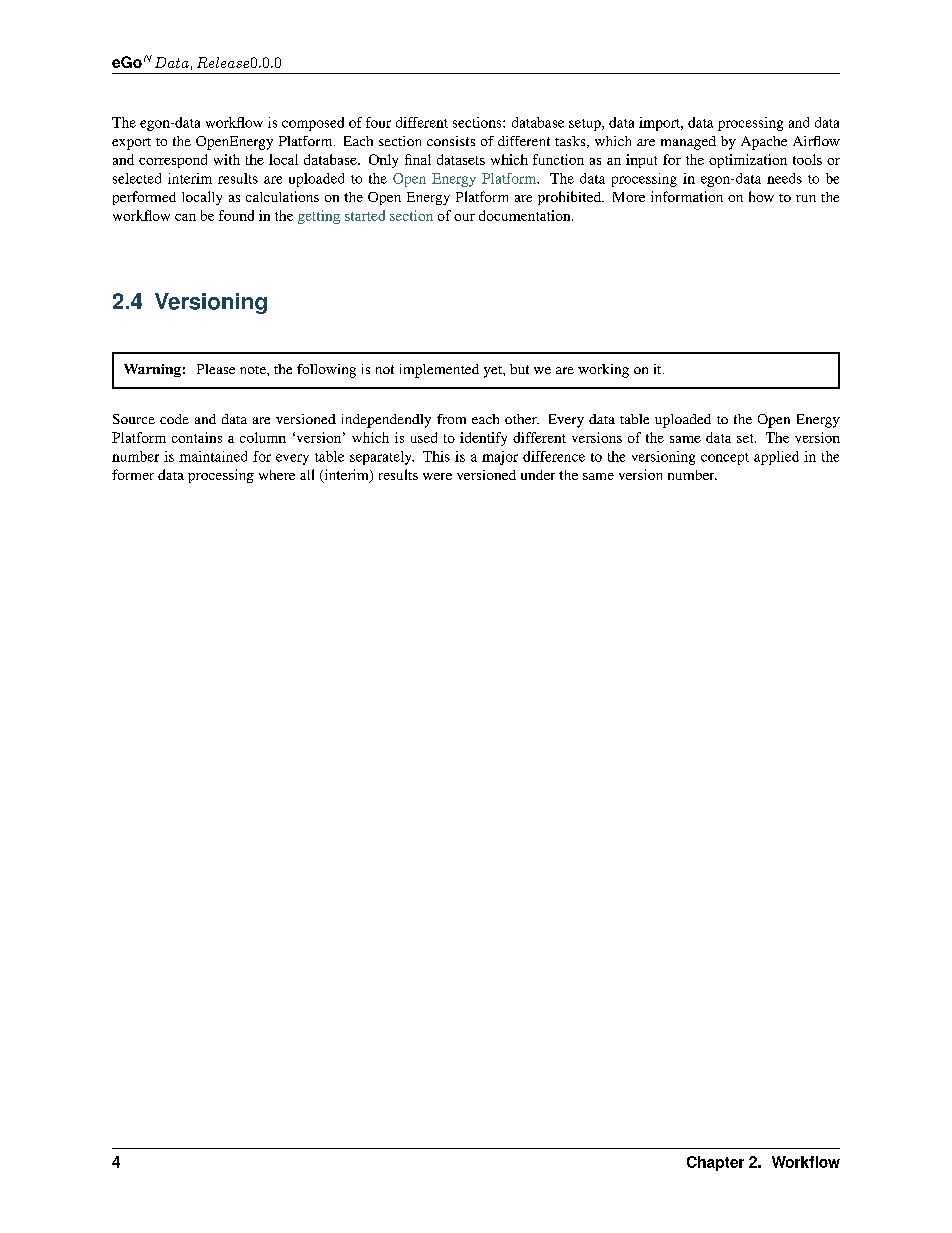 This page has width=952, height=1233. Describe the element at coordinates (748, 161) in the page. I see `optimization` at that location.
